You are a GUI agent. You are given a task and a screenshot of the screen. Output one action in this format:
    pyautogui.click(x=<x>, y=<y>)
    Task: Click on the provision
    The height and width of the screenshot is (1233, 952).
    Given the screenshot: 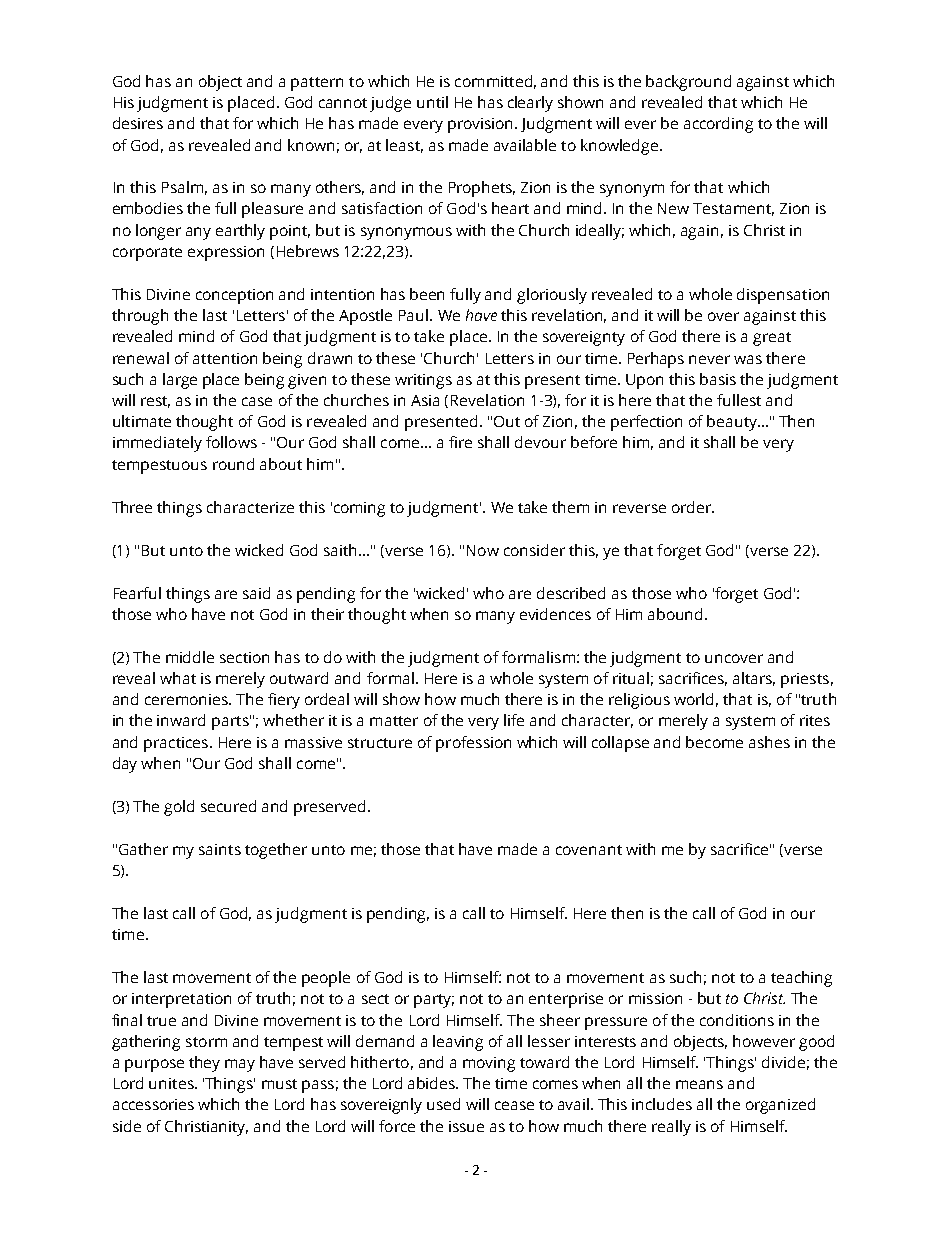 What is the action you would take?
    pyautogui.click(x=482, y=125)
